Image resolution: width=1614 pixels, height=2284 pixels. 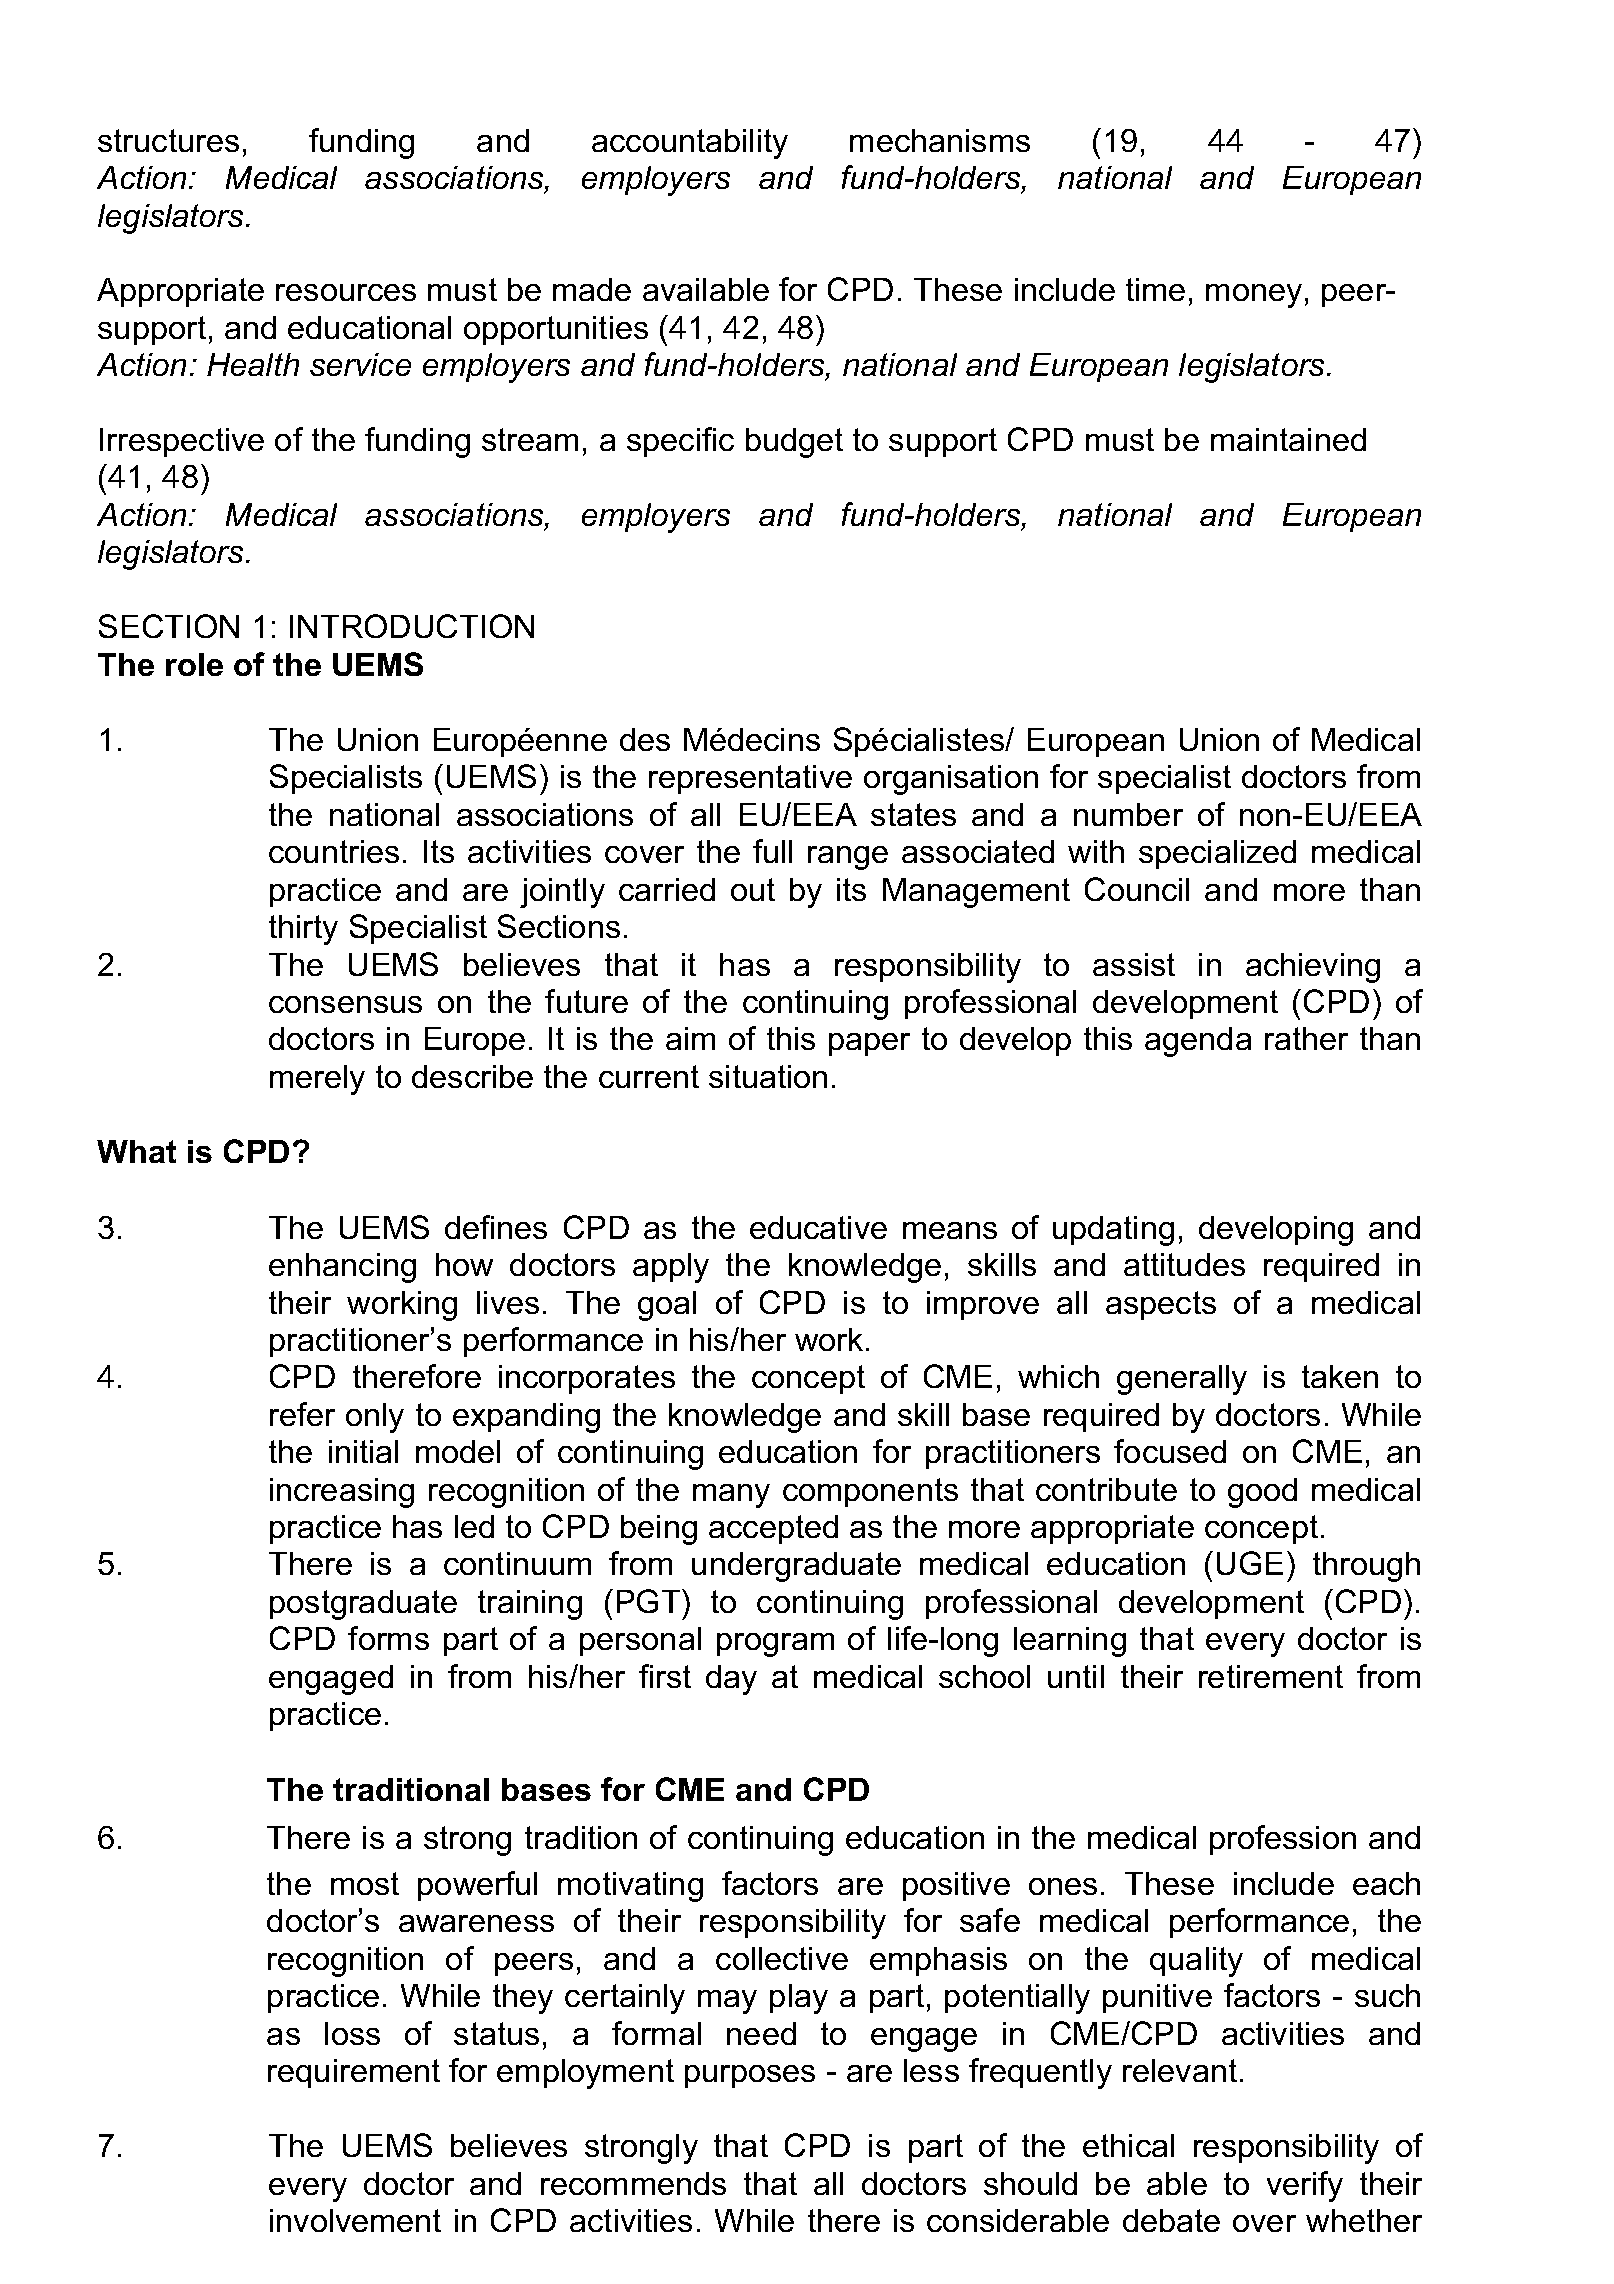 What do you see at coordinates (342, 1268) in the screenshot?
I see `enhancing` at bounding box center [342, 1268].
